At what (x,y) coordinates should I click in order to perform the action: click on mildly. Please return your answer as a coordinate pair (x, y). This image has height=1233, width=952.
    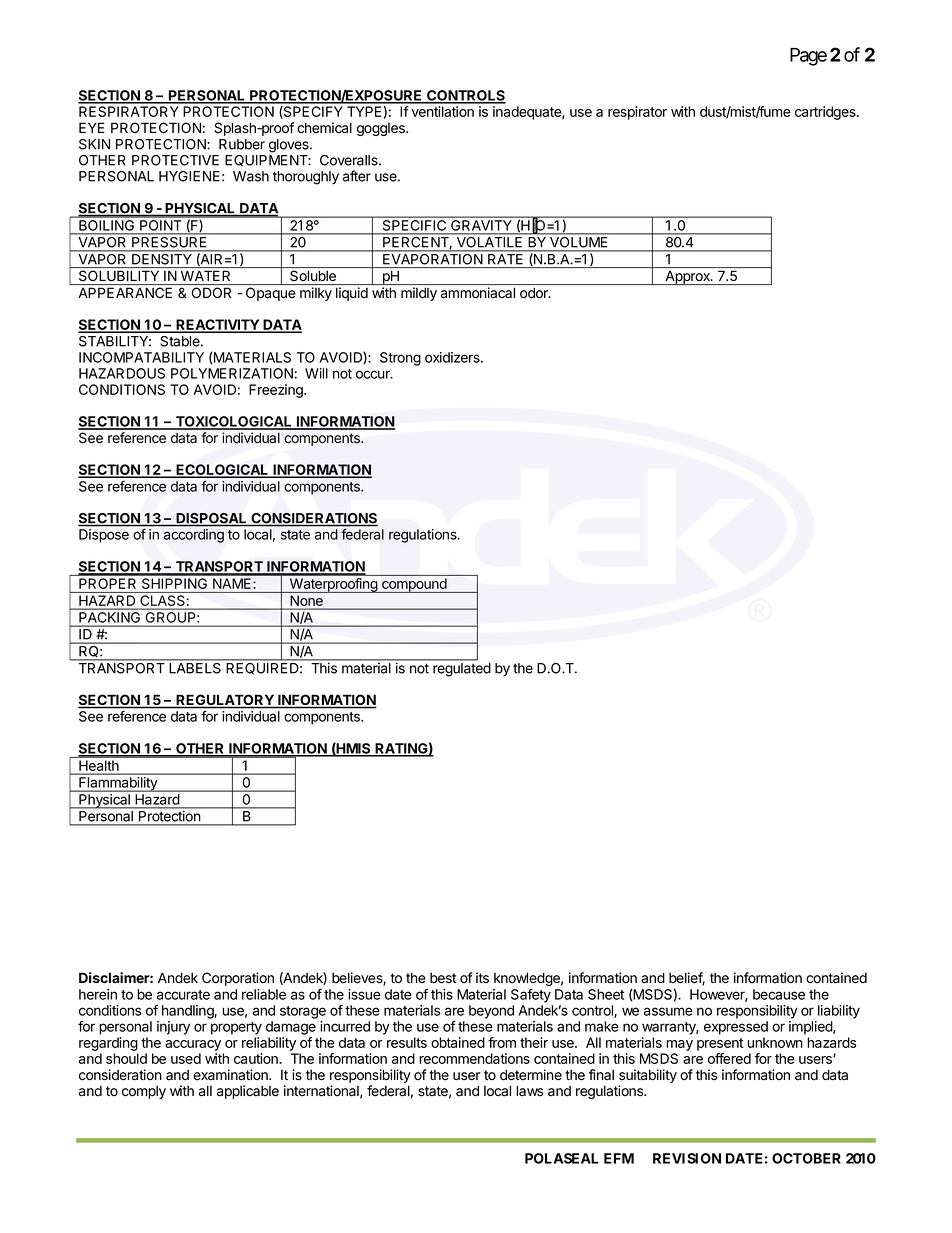
    Looking at the image, I should click on (419, 294).
